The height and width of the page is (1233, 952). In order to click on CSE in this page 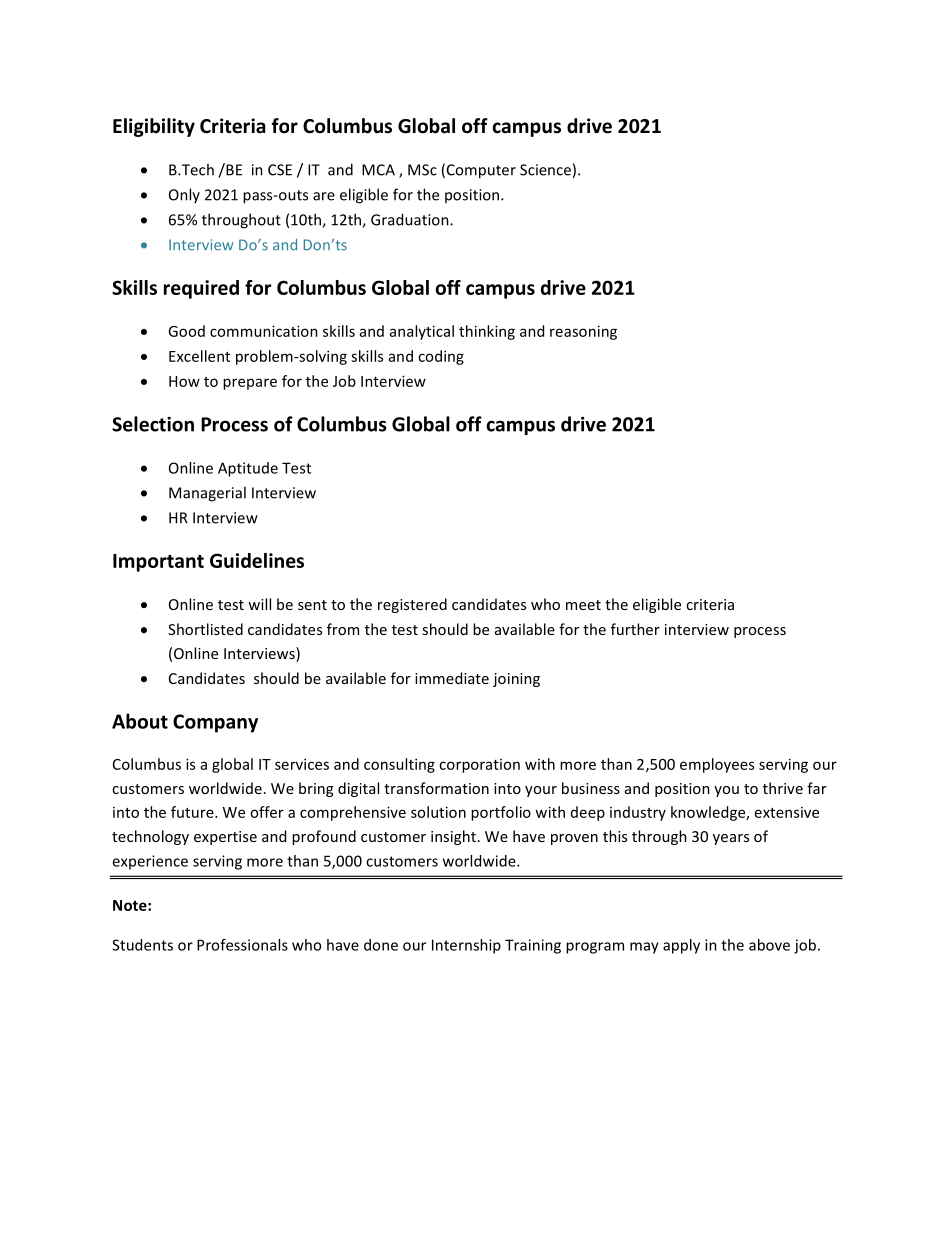, I will do `click(280, 170)`.
